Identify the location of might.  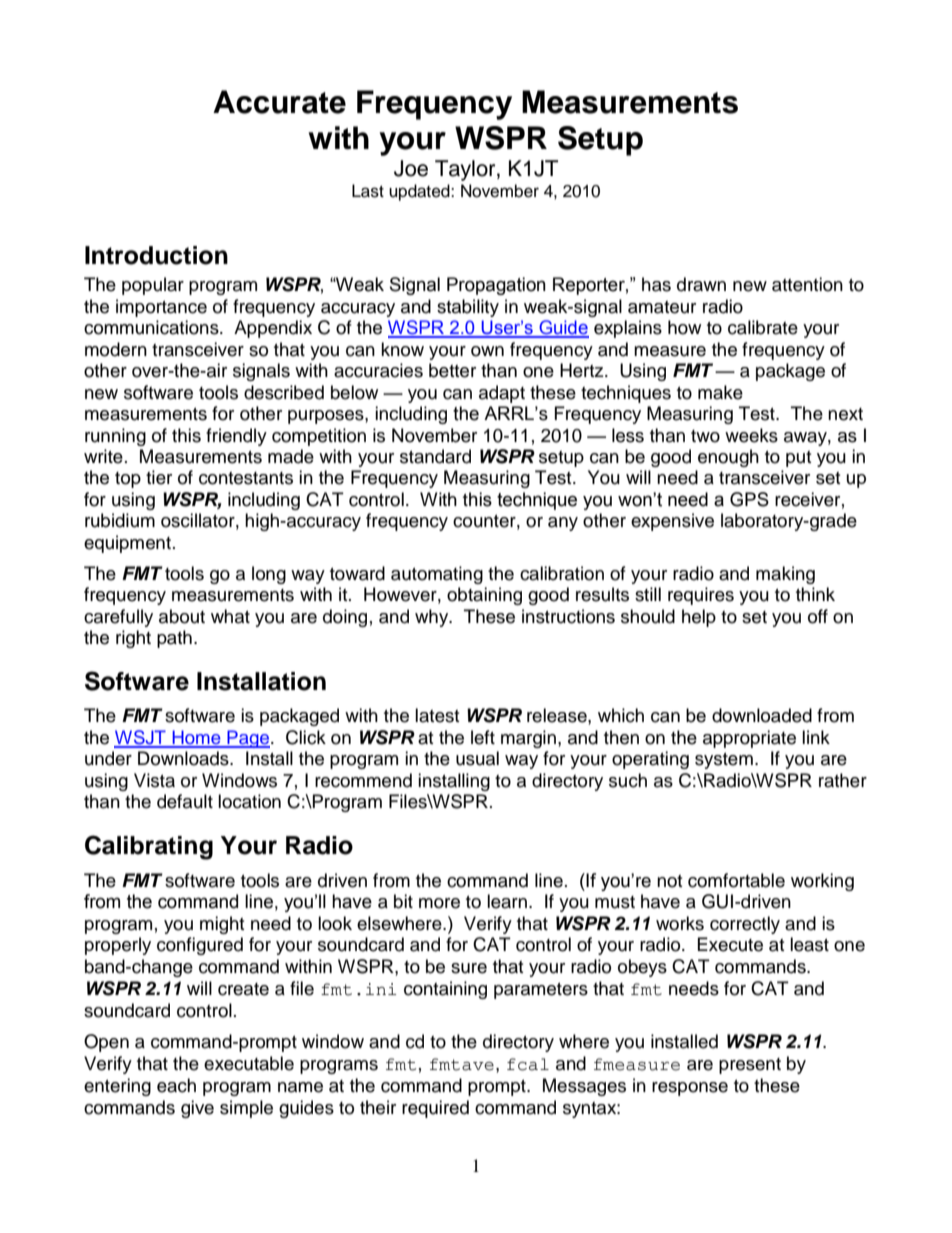
(222, 925).
